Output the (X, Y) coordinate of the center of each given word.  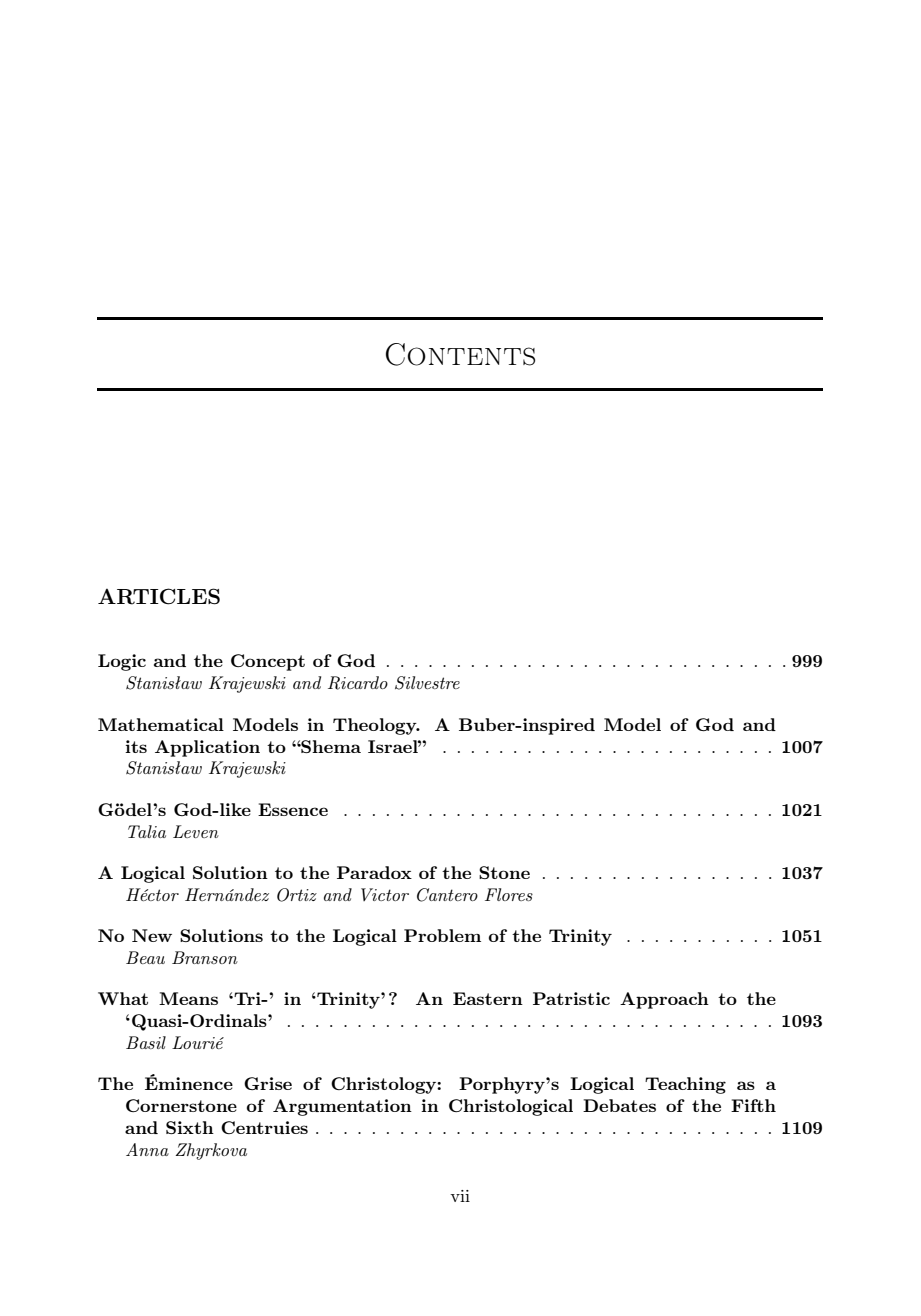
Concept (268, 662)
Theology (376, 726)
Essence (293, 809)
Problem (442, 935)
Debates (619, 1105)
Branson (205, 957)
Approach (664, 1000)
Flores (509, 894)
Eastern (488, 998)
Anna (147, 1149)
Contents (460, 354)
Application (207, 748)
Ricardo (358, 683)
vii (460, 1196)
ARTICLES (159, 596)
